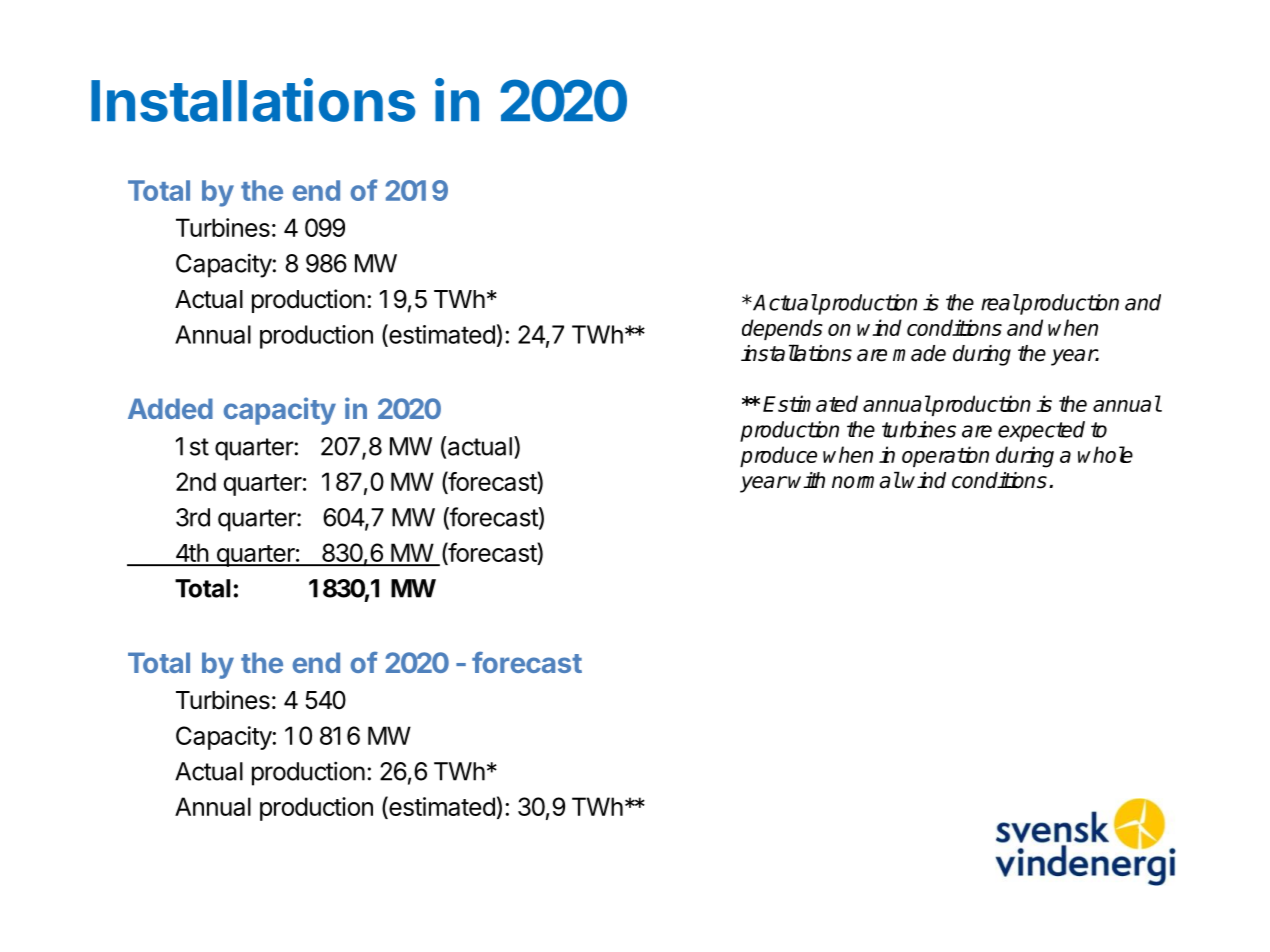 This screenshot has height=952, width=1270. I want to click on depends, so click(782, 329).
